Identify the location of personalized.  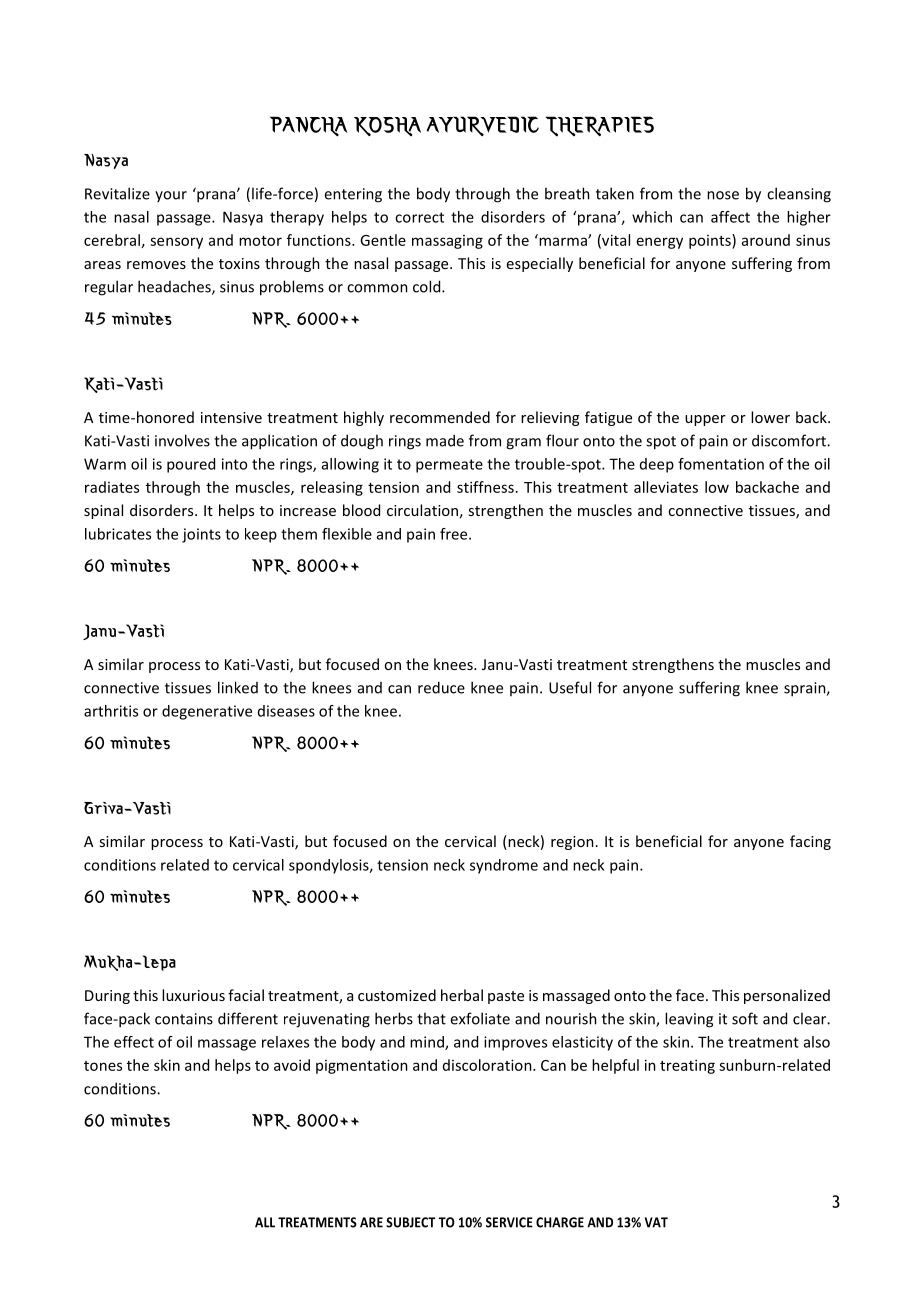
(787, 996).
